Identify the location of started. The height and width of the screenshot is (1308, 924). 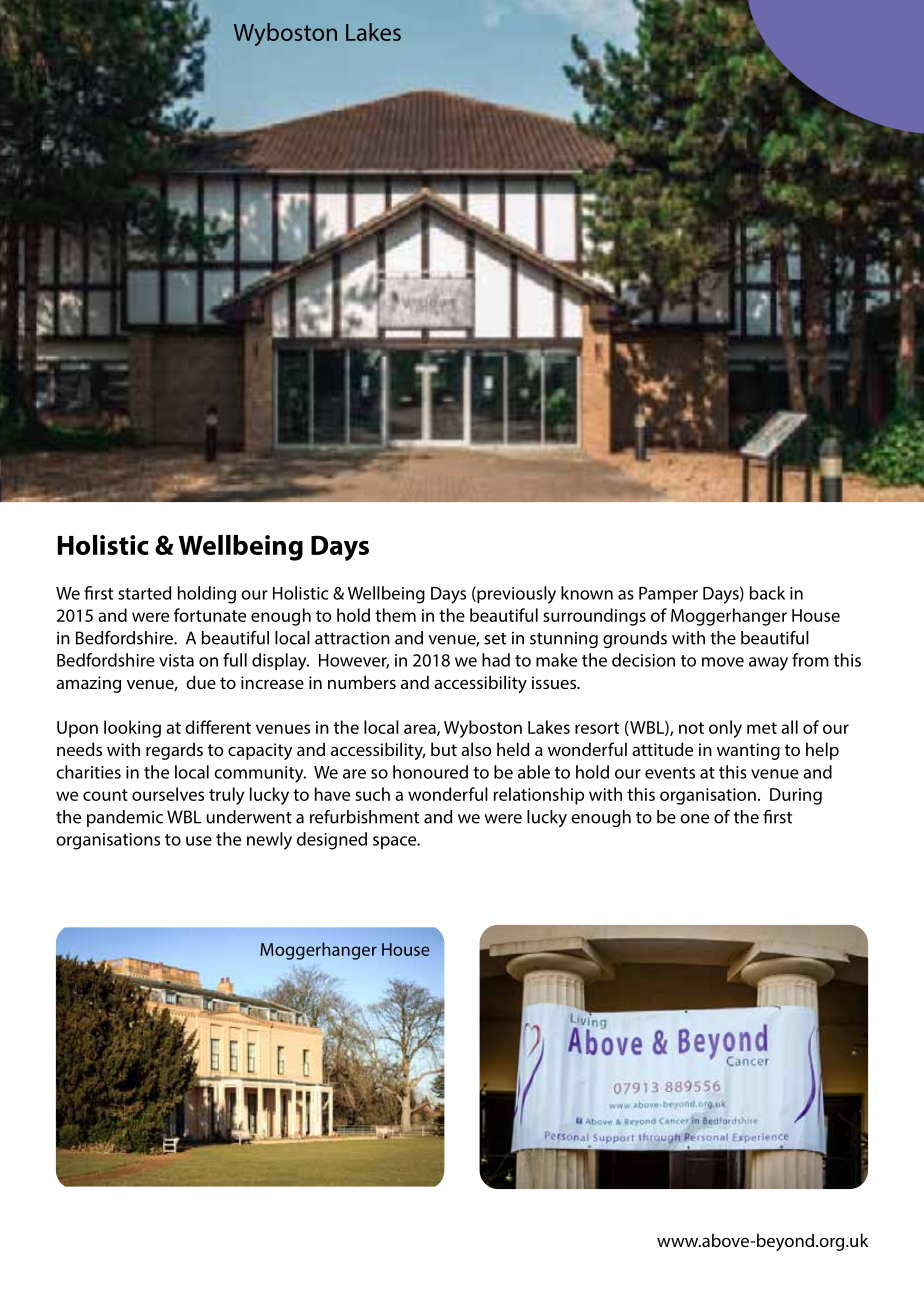
(144, 593).
